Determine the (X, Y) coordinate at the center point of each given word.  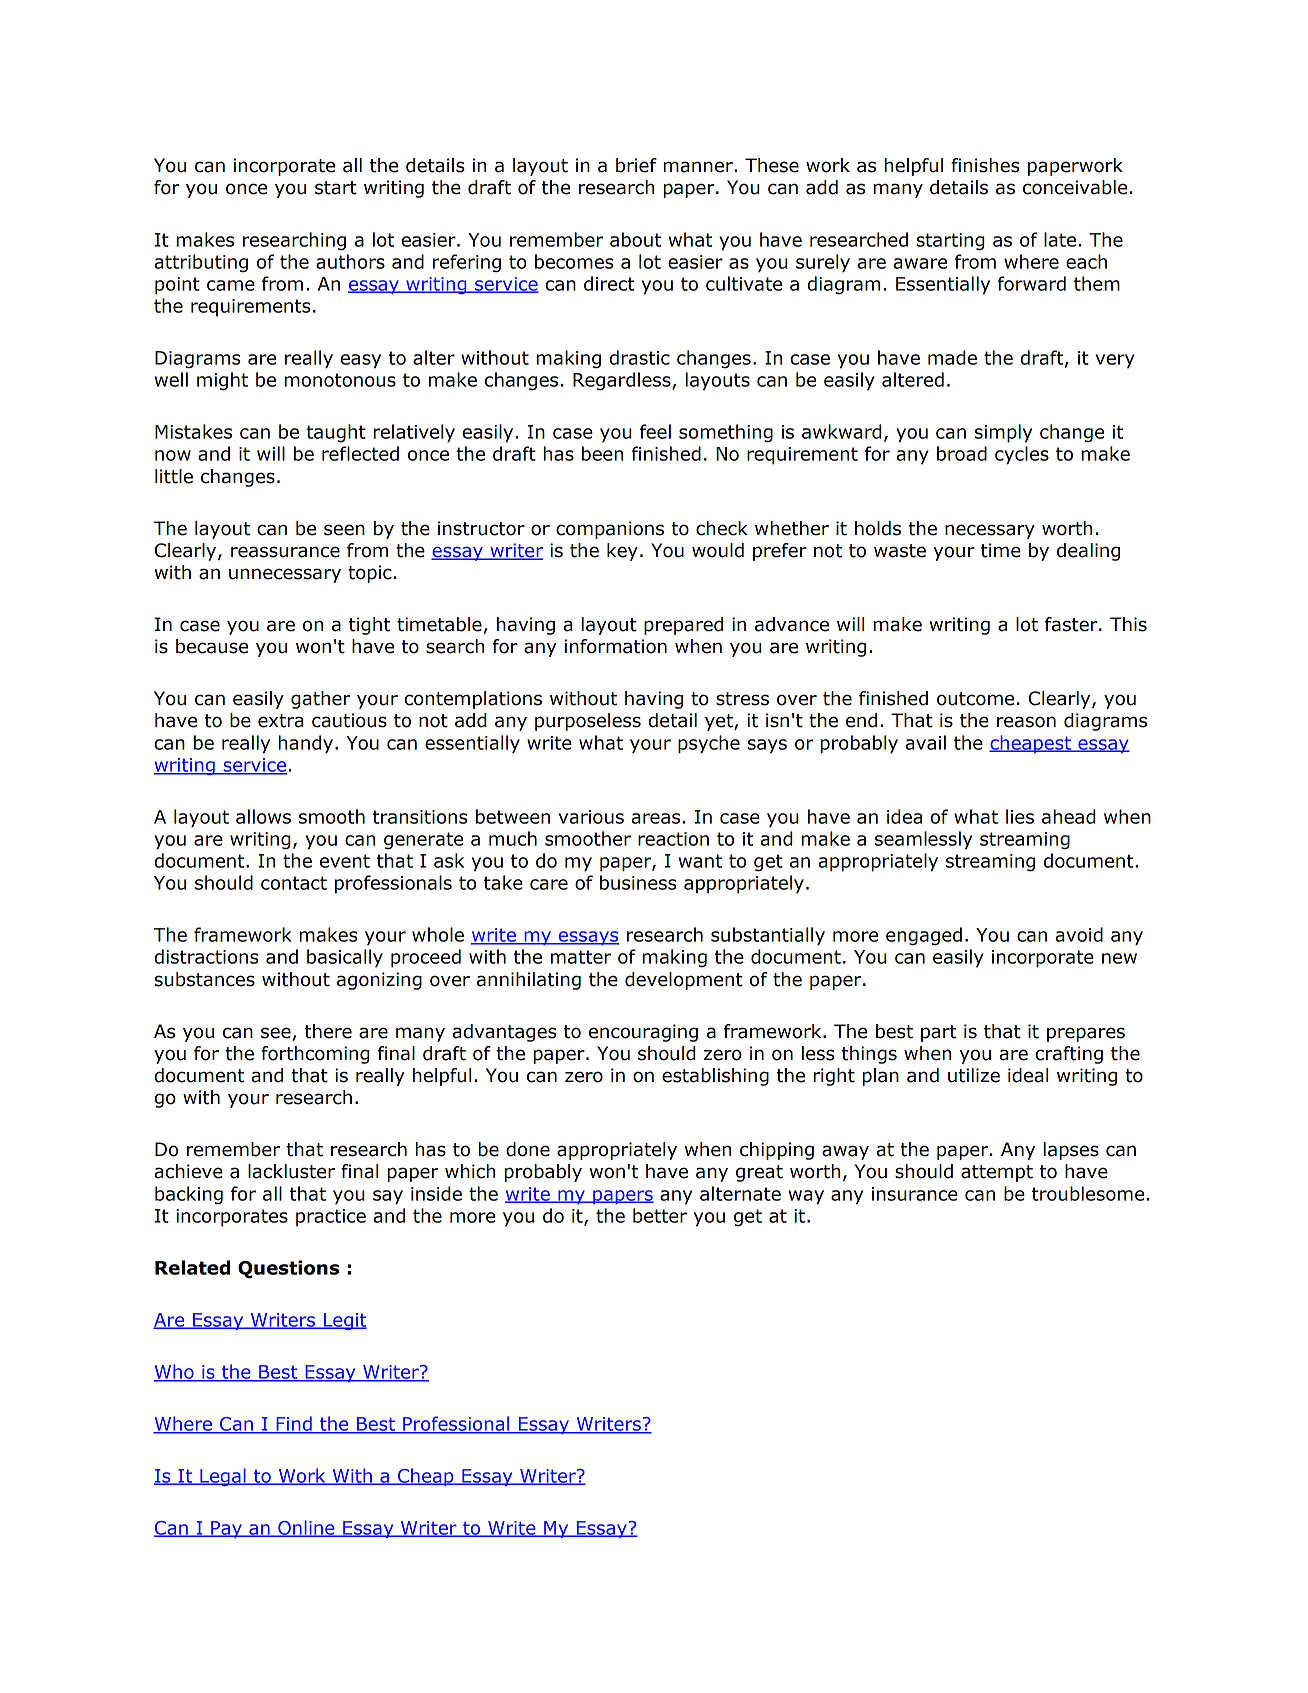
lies (1020, 816)
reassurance (285, 552)
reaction (673, 839)
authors (350, 261)
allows (263, 816)
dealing (1088, 552)
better (660, 1215)
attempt (997, 1173)
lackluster (291, 1171)
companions (610, 530)
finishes (985, 165)
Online (306, 1528)
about (635, 239)
